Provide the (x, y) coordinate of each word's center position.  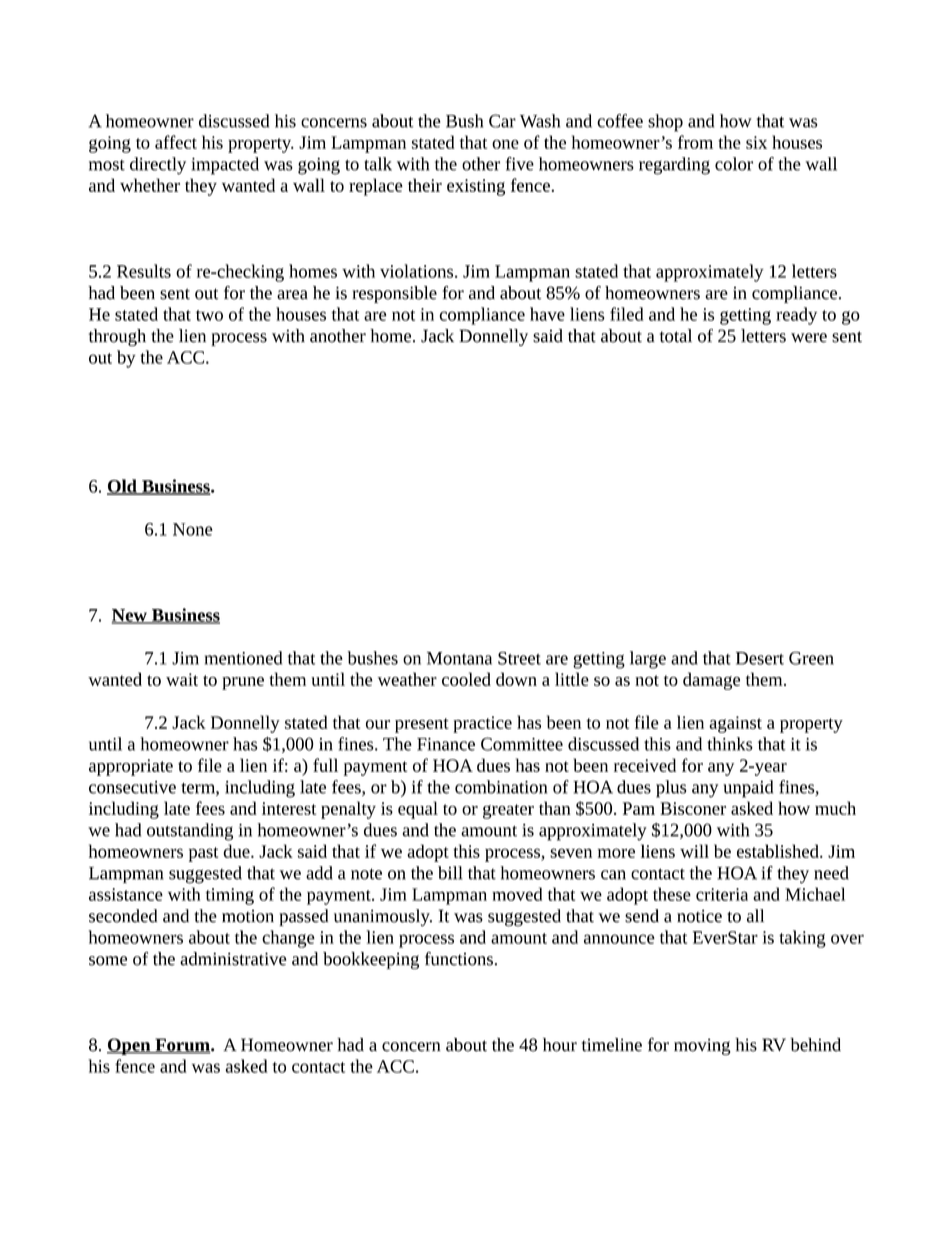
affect (176, 142)
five (520, 164)
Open (130, 1046)
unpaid (748, 789)
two (209, 315)
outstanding (190, 832)
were (809, 338)
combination (501, 787)
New (130, 616)
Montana (459, 658)
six (756, 142)
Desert (760, 658)
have (547, 314)
